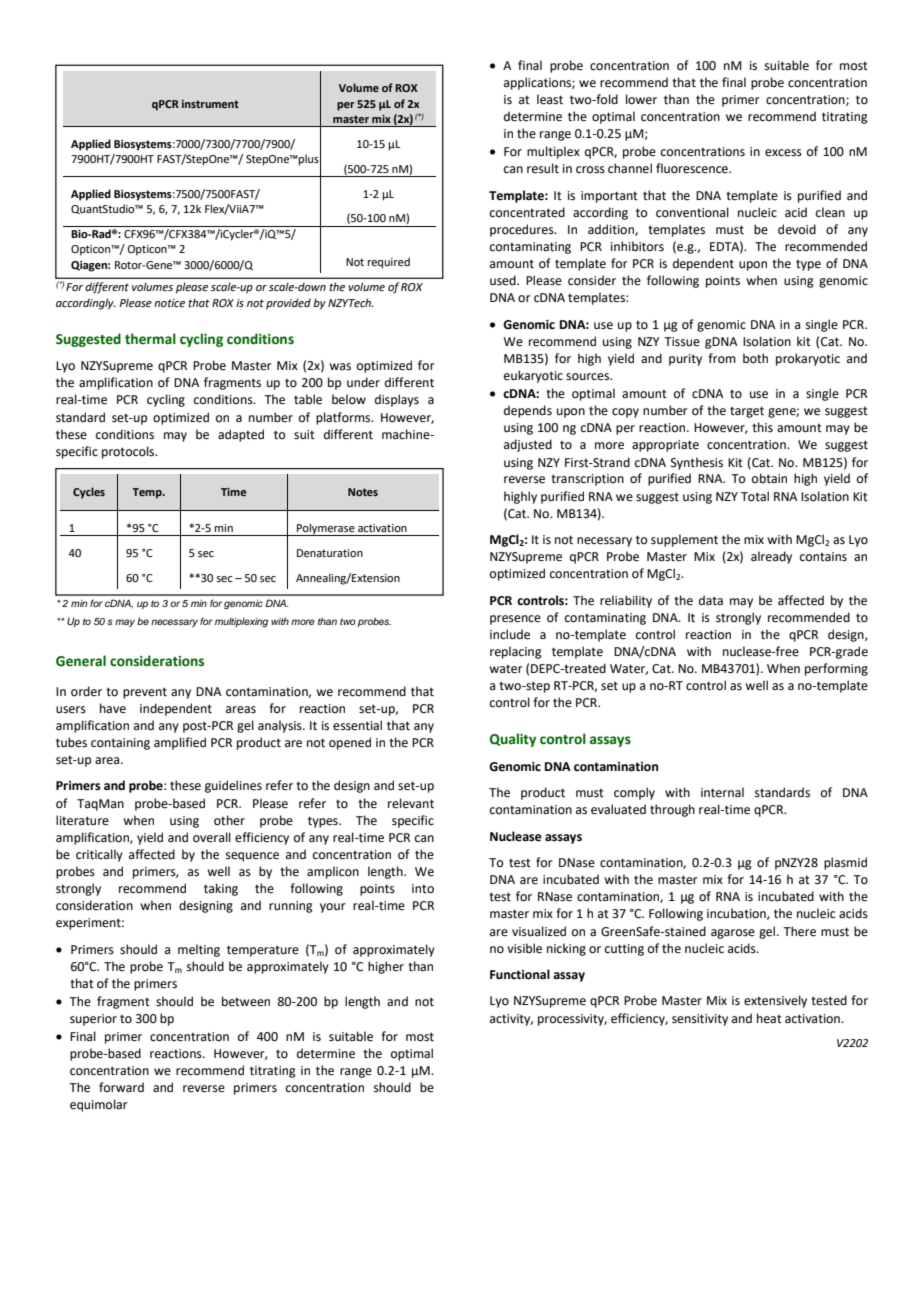  What do you see at coordinates (212, 837) in the screenshot?
I see `overall` at bounding box center [212, 837].
